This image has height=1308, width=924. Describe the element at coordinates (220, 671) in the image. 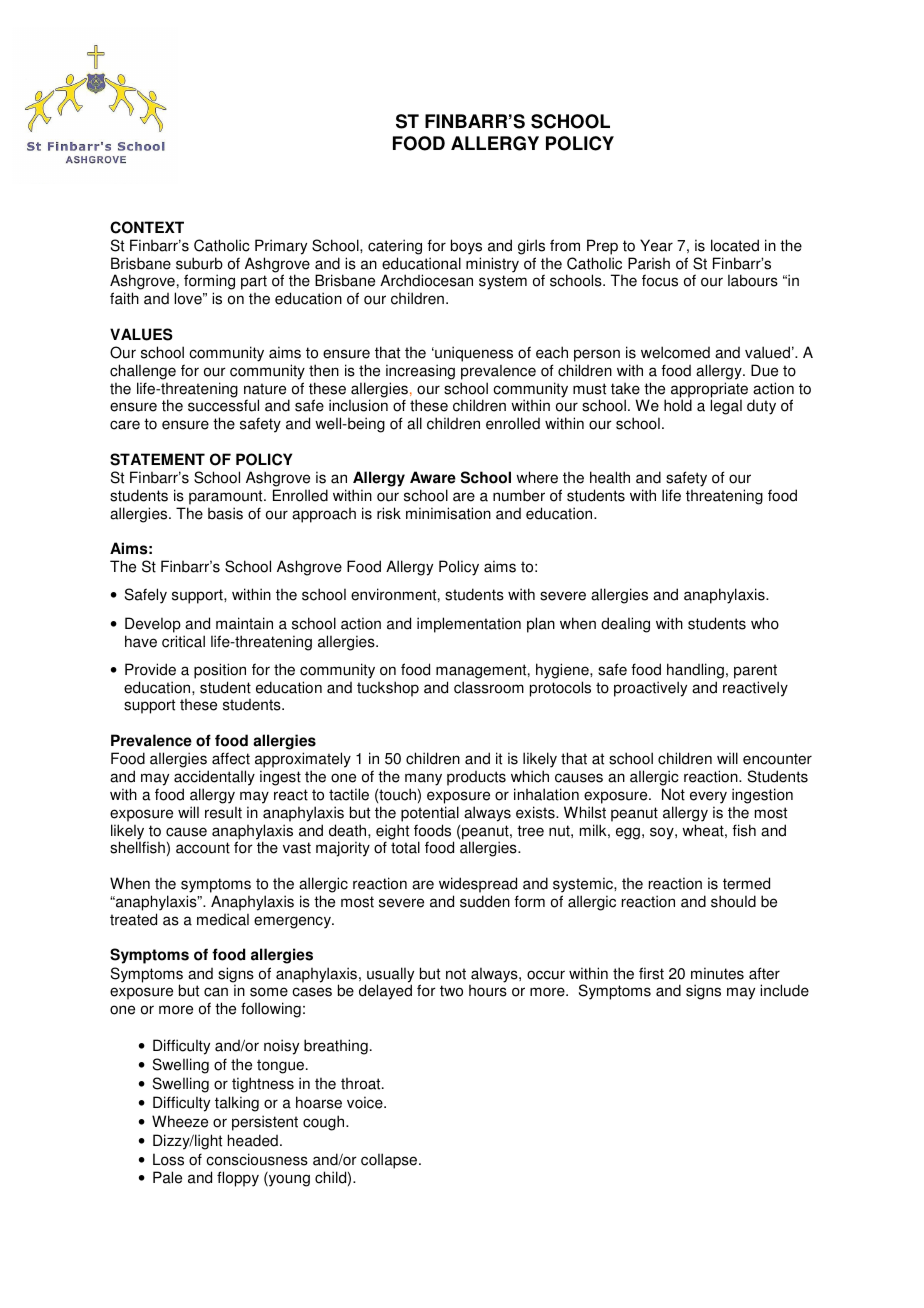

I see `position` at that location.
